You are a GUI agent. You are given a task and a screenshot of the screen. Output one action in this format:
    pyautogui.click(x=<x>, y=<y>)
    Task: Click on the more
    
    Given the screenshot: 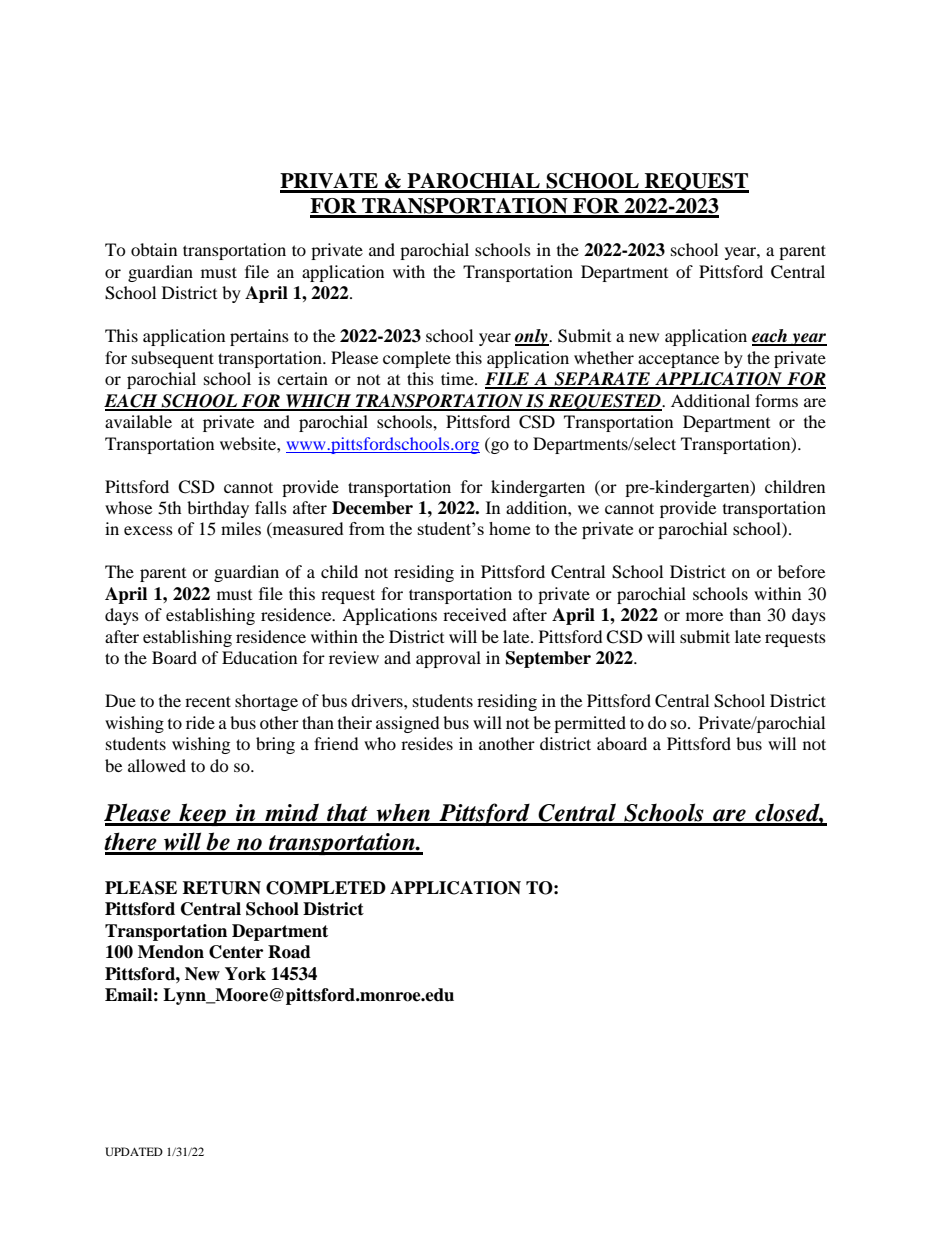 What is the action you would take?
    pyautogui.click(x=704, y=616)
